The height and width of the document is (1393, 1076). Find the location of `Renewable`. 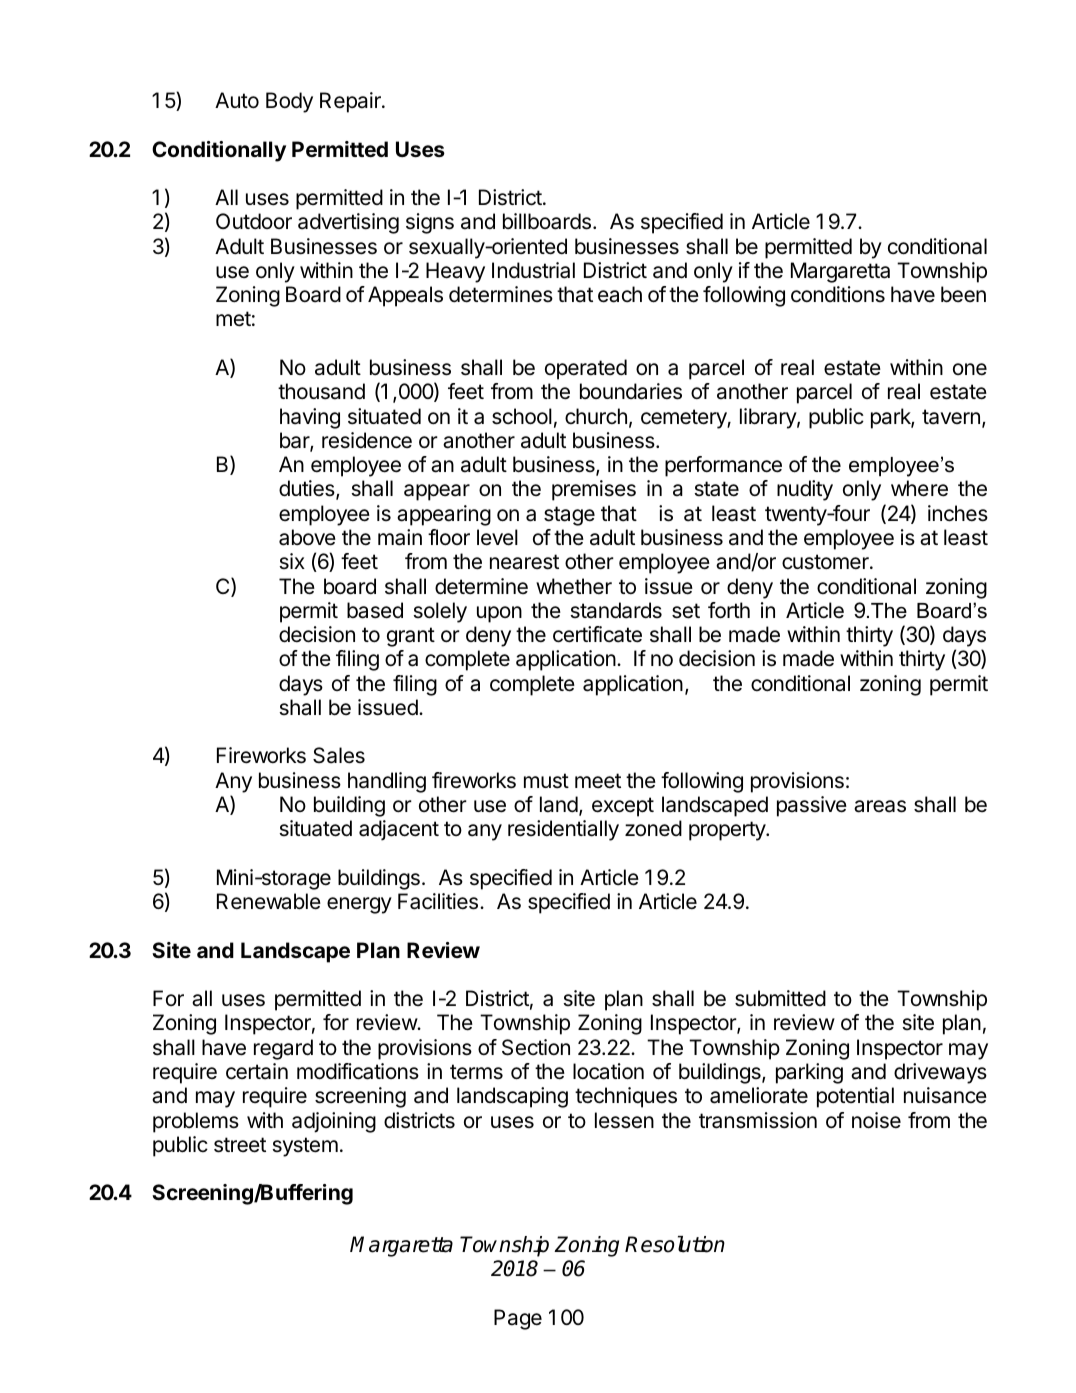

Renewable is located at coordinates (269, 901).
